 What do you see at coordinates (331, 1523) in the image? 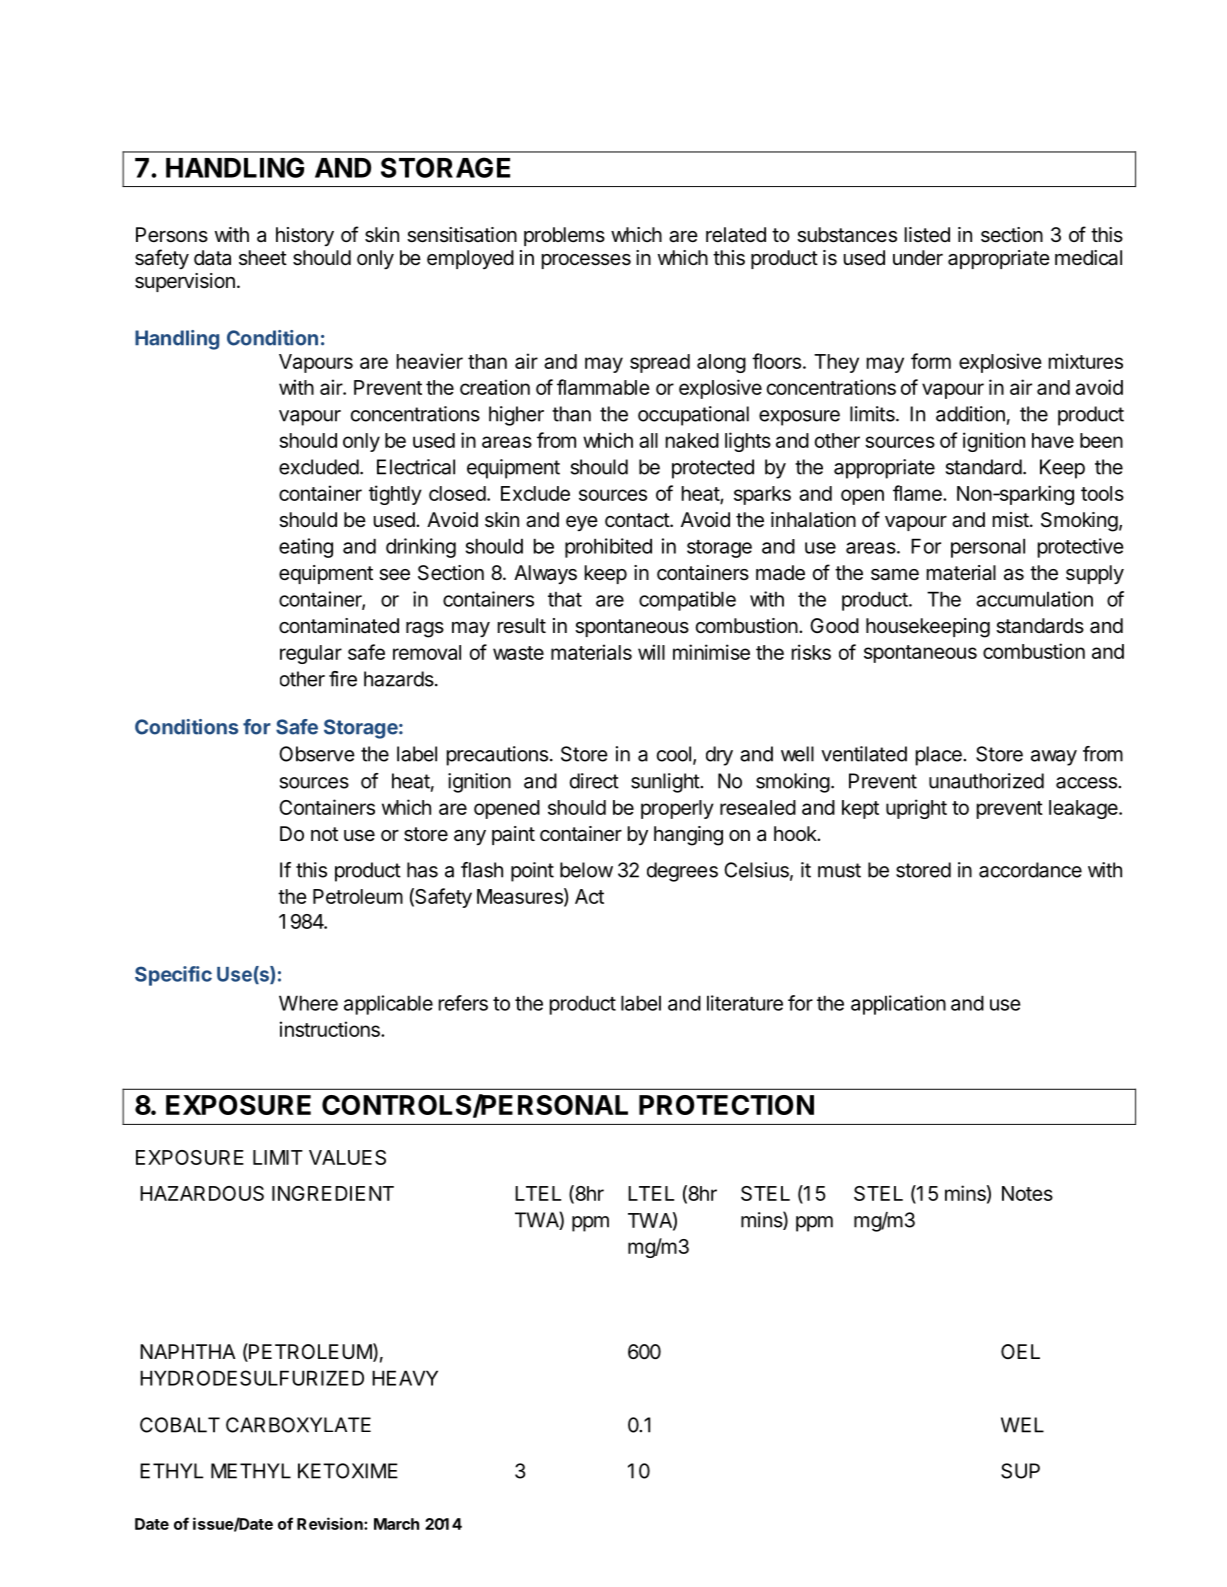
I see `Revision` at bounding box center [331, 1523].
